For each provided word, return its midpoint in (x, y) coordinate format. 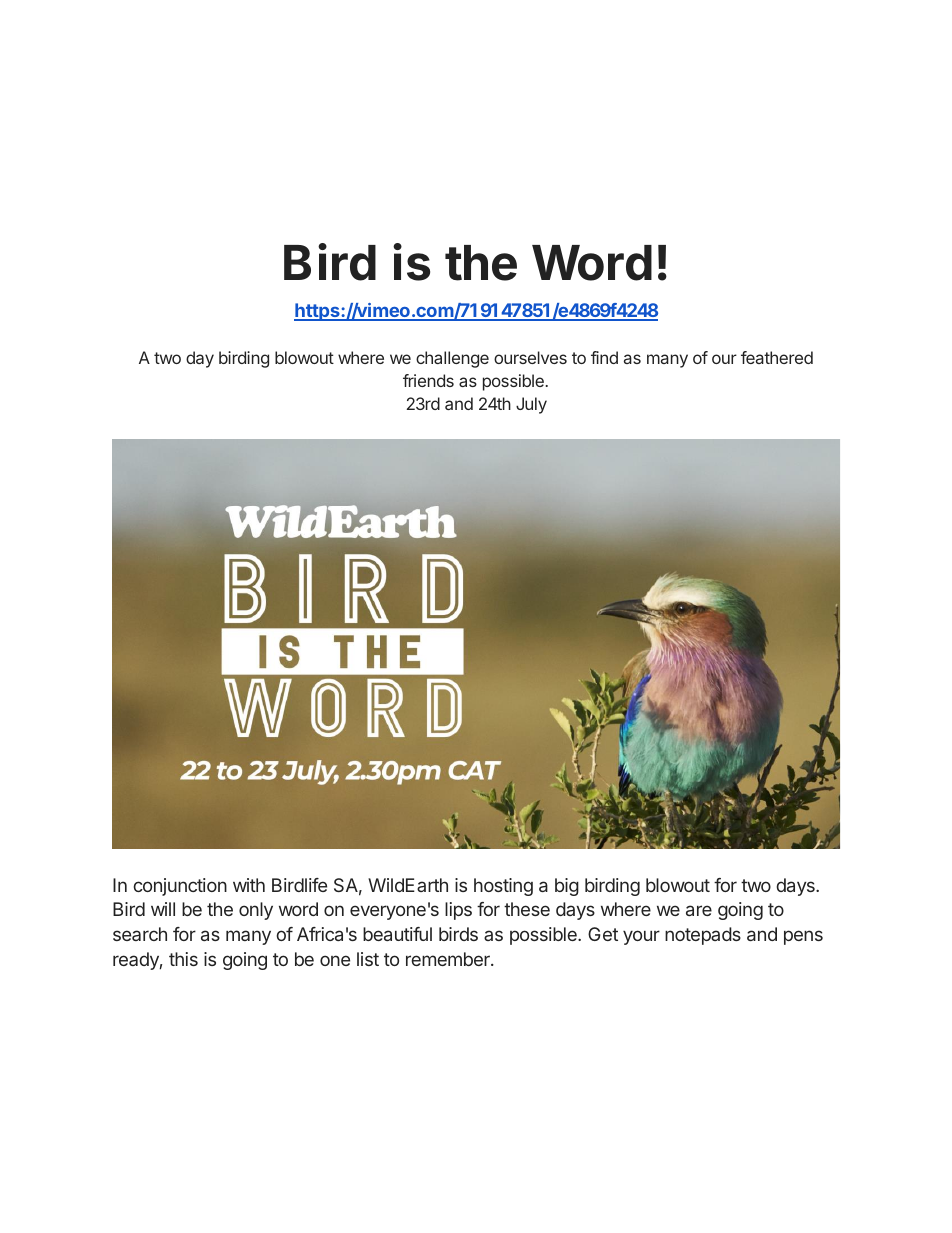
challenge (452, 359)
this (183, 959)
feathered (777, 357)
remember (449, 959)
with (249, 885)
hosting (503, 887)
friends (428, 380)
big (567, 887)
